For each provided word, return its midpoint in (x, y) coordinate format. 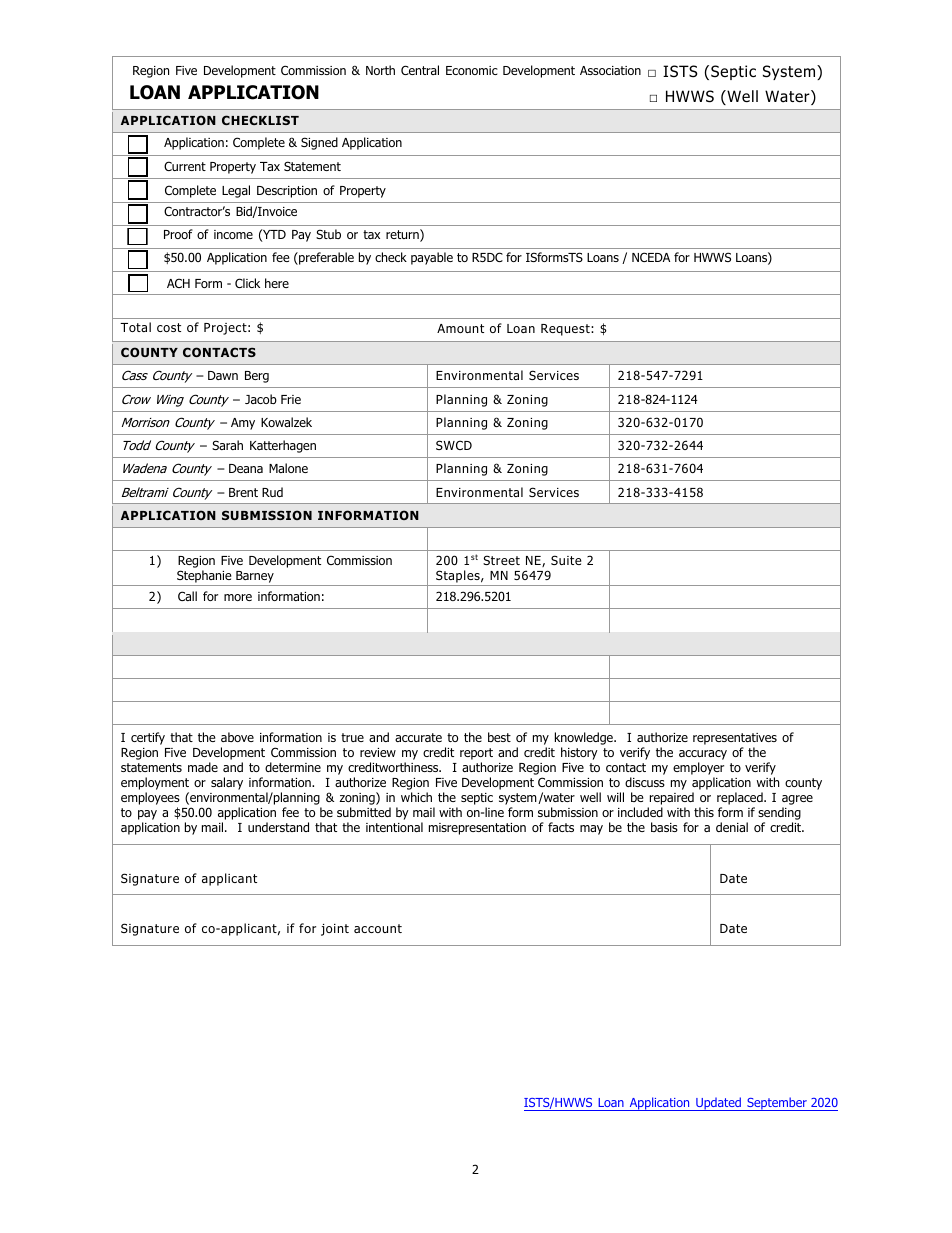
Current (185, 166)
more (238, 597)
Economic (472, 70)
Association (610, 70)
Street (501, 560)
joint (335, 930)
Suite (566, 560)
